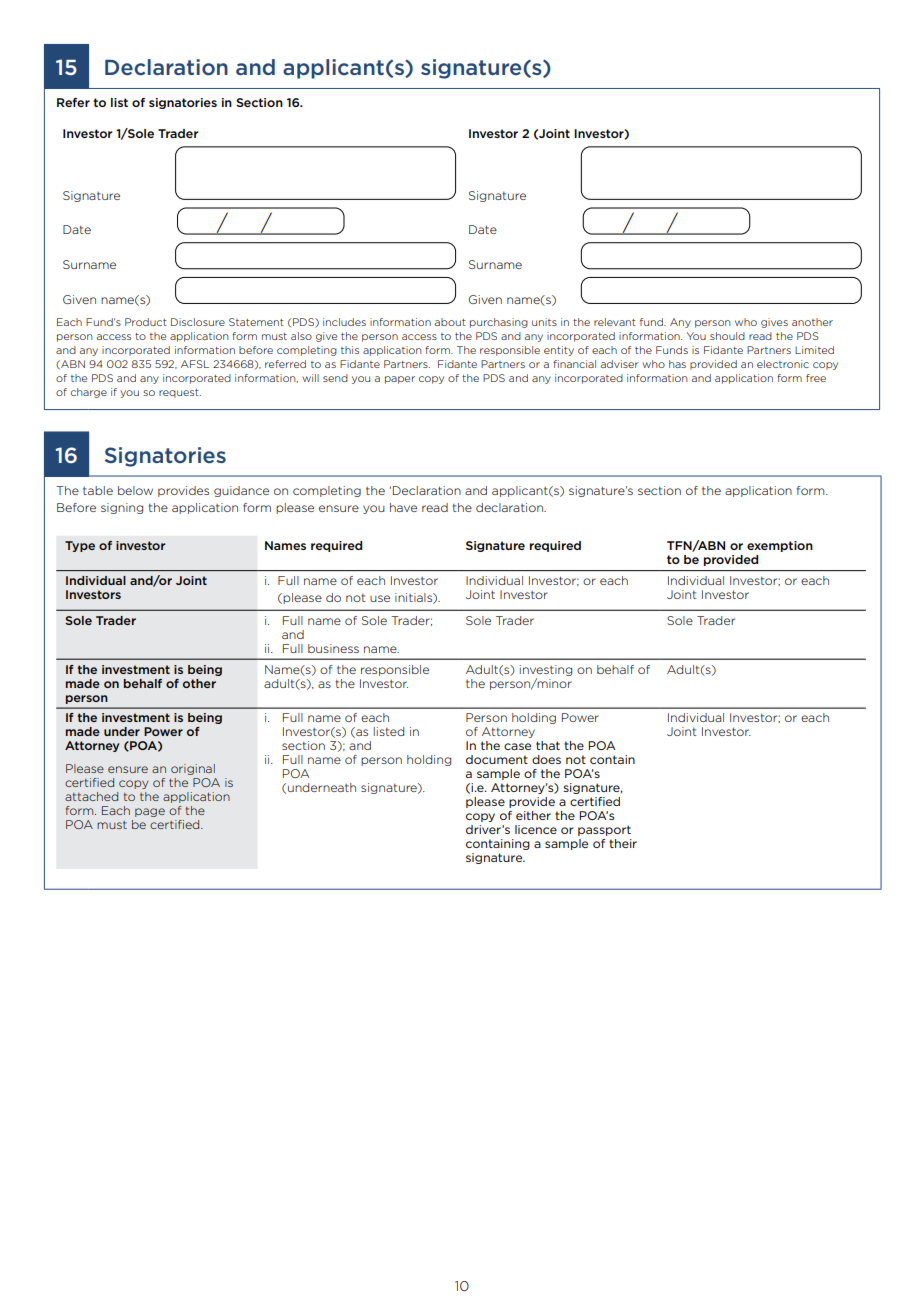 This screenshot has width=924, height=1308. Describe the element at coordinates (80, 546) in the screenshot. I see `Type` at that location.
